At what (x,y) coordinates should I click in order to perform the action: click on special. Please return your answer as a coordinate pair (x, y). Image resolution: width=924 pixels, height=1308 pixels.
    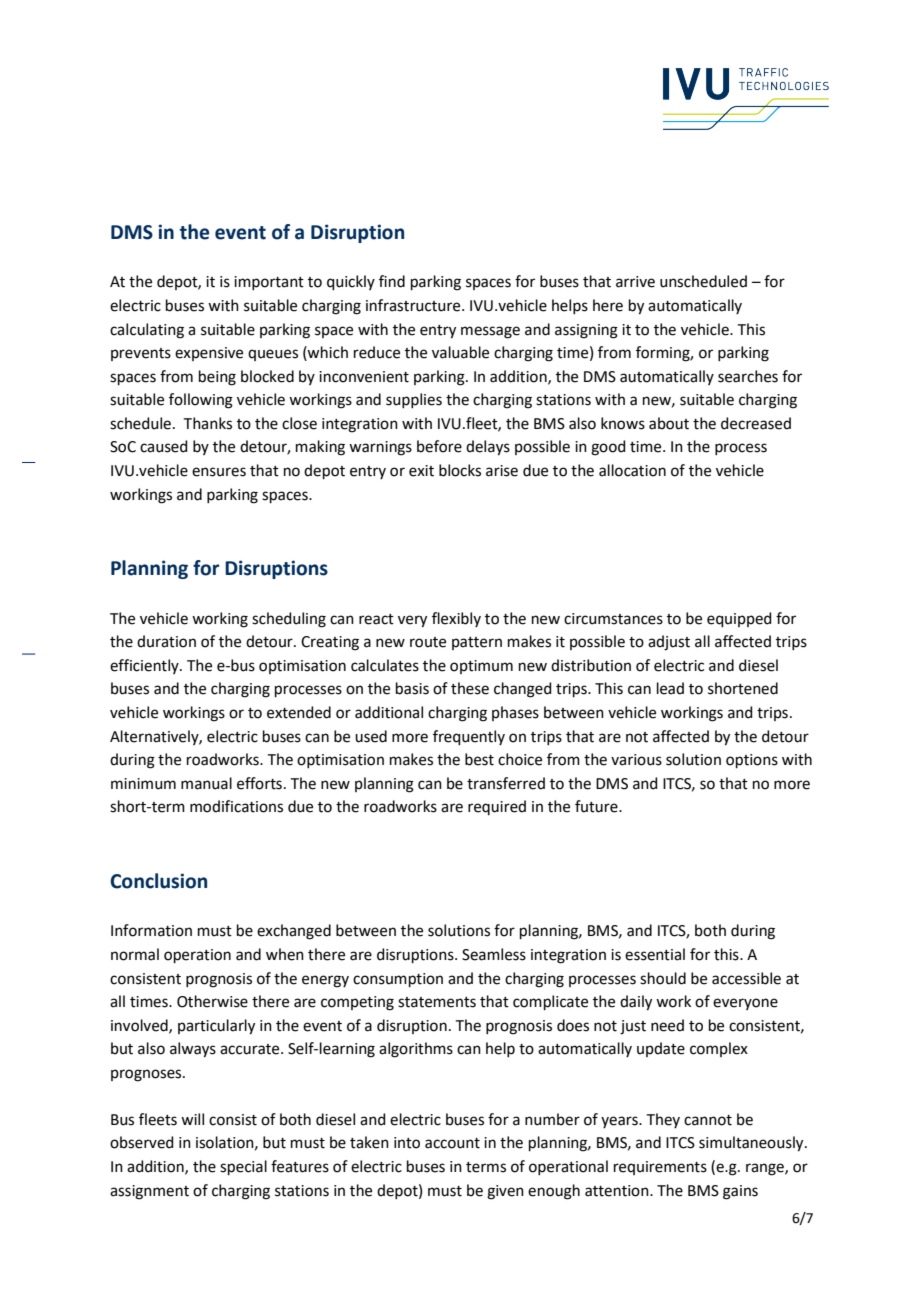
    Looking at the image, I should click on (243, 1167).
